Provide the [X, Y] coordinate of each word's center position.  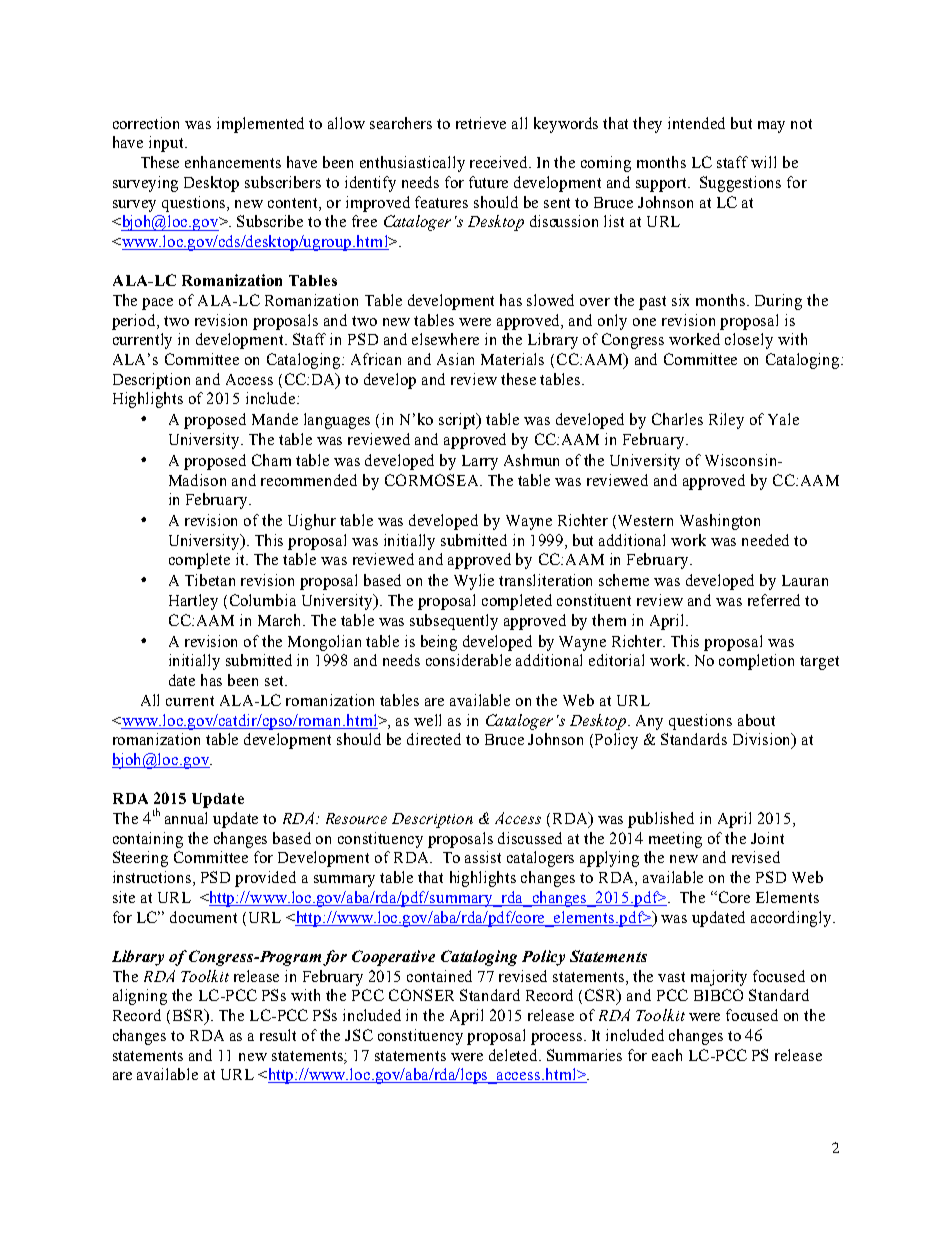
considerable [468, 660]
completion [756, 662]
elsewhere [445, 339]
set [275, 681]
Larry [480, 462]
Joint [767, 838]
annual [186, 818]
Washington [720, 522]
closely [749, 341]
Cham [271, 460]
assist [483, 857]
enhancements [233, 162]
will [763, 162]
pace [157, 304]
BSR [187, 1016]
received [500, 162]
